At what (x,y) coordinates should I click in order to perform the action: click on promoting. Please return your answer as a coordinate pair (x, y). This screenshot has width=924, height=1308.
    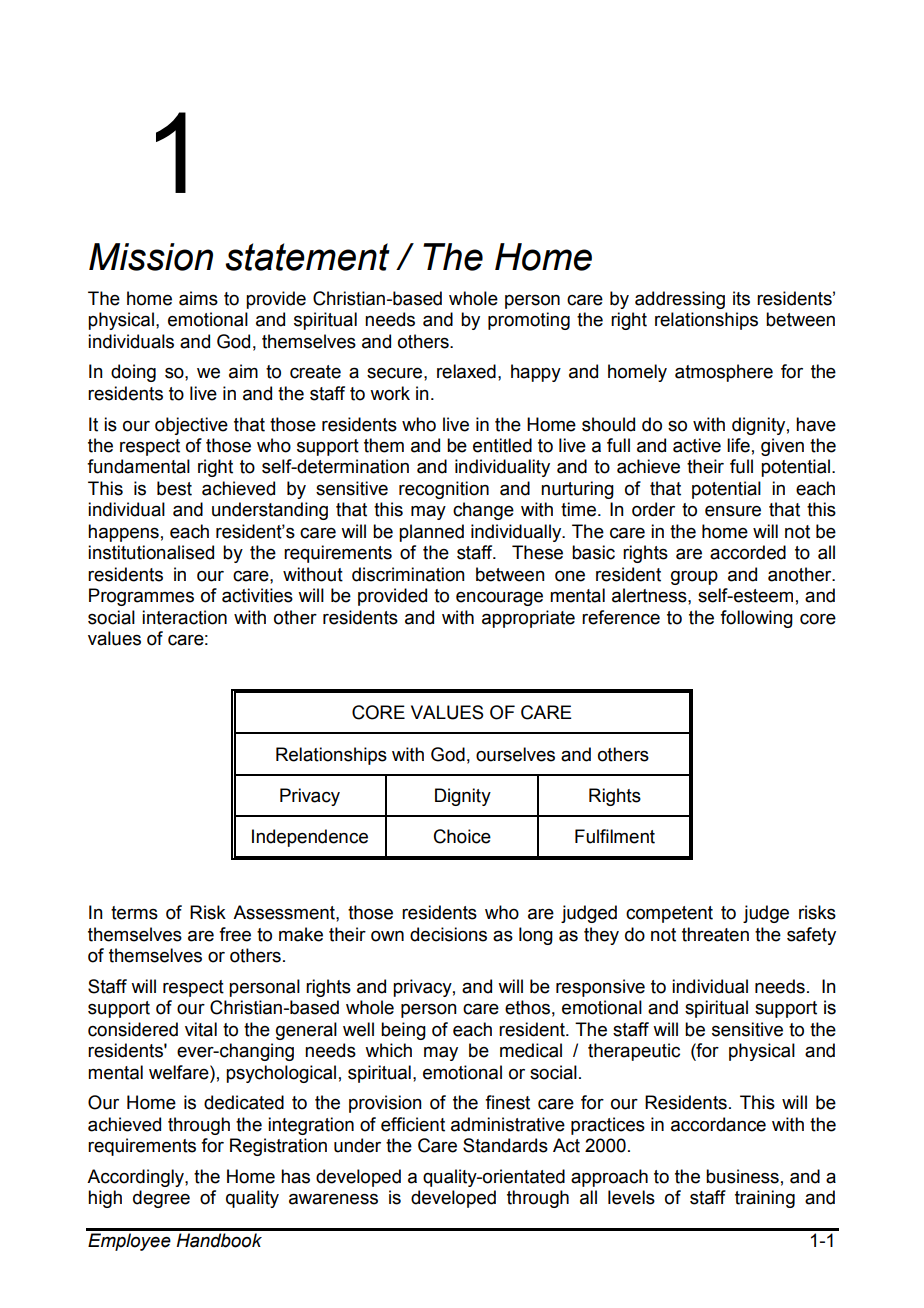
    Looking at the image, I should click on (529, 321).
